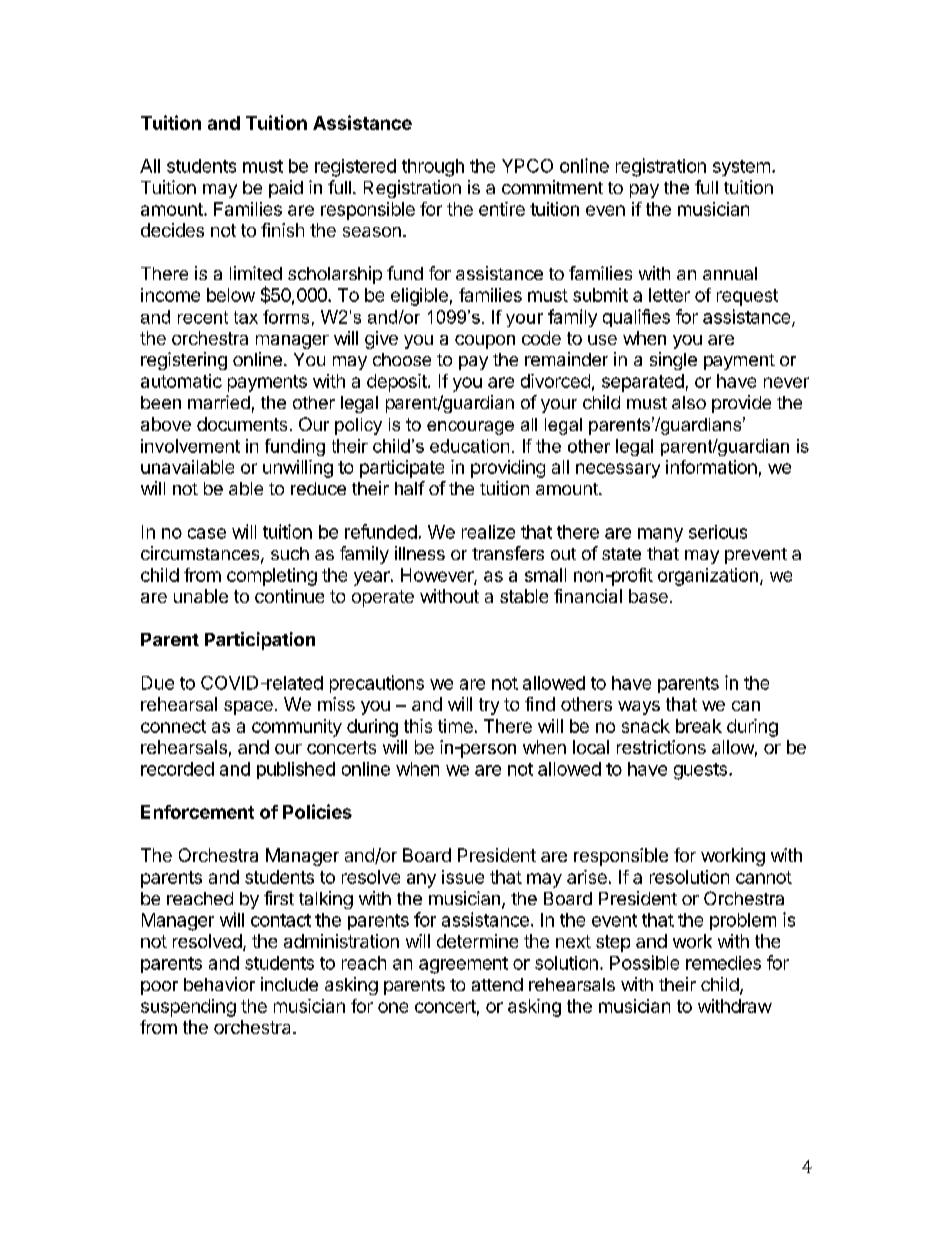 Image resolution: width=952 pixels, height=1233 pixels. What do you see at coordinates (272, 577) in the screenshot?
I see `completing` at bounding box center [272, 577].
